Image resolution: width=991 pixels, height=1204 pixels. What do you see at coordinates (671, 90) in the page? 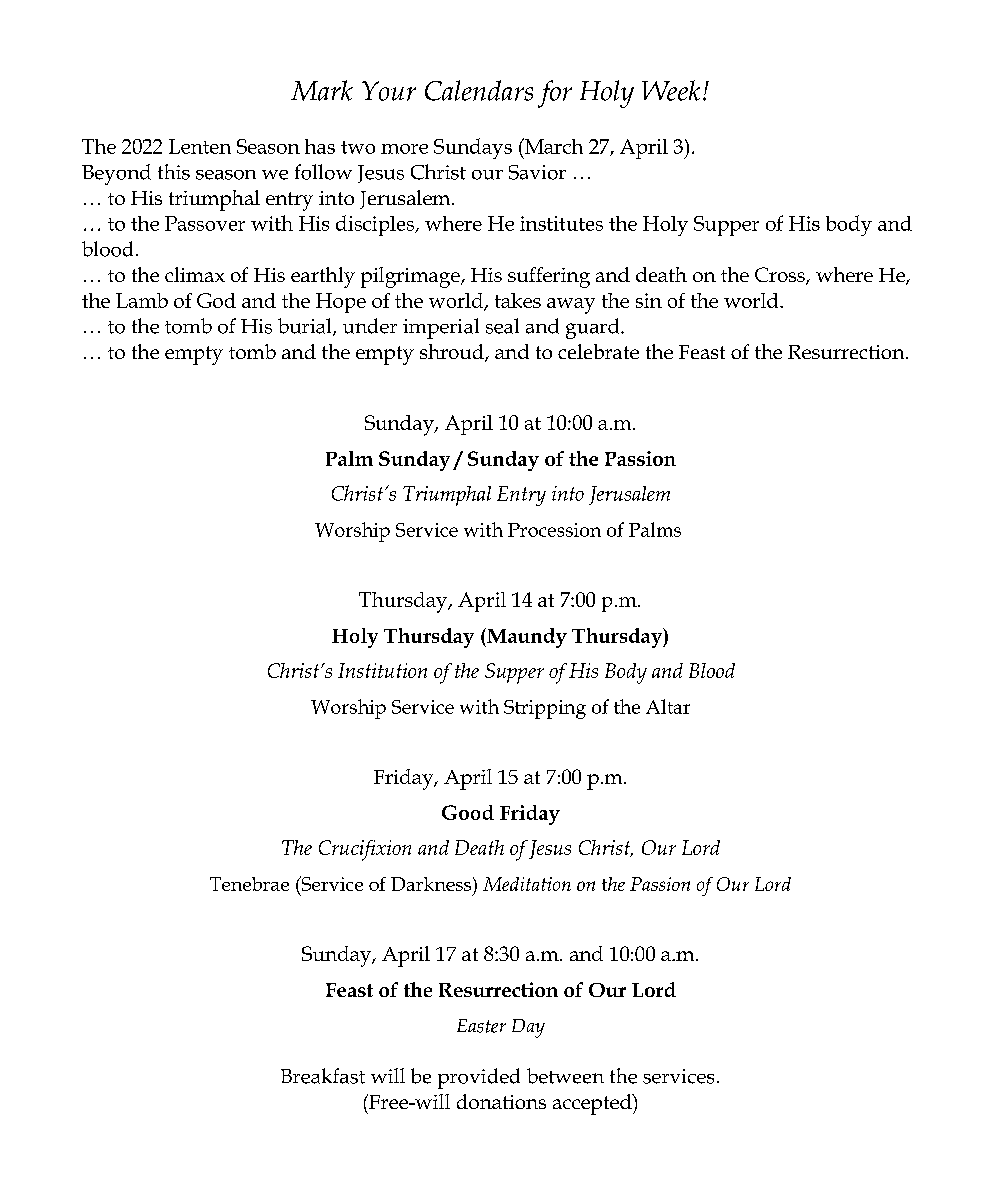
I see `Week` at bounding box center [671, 90].
